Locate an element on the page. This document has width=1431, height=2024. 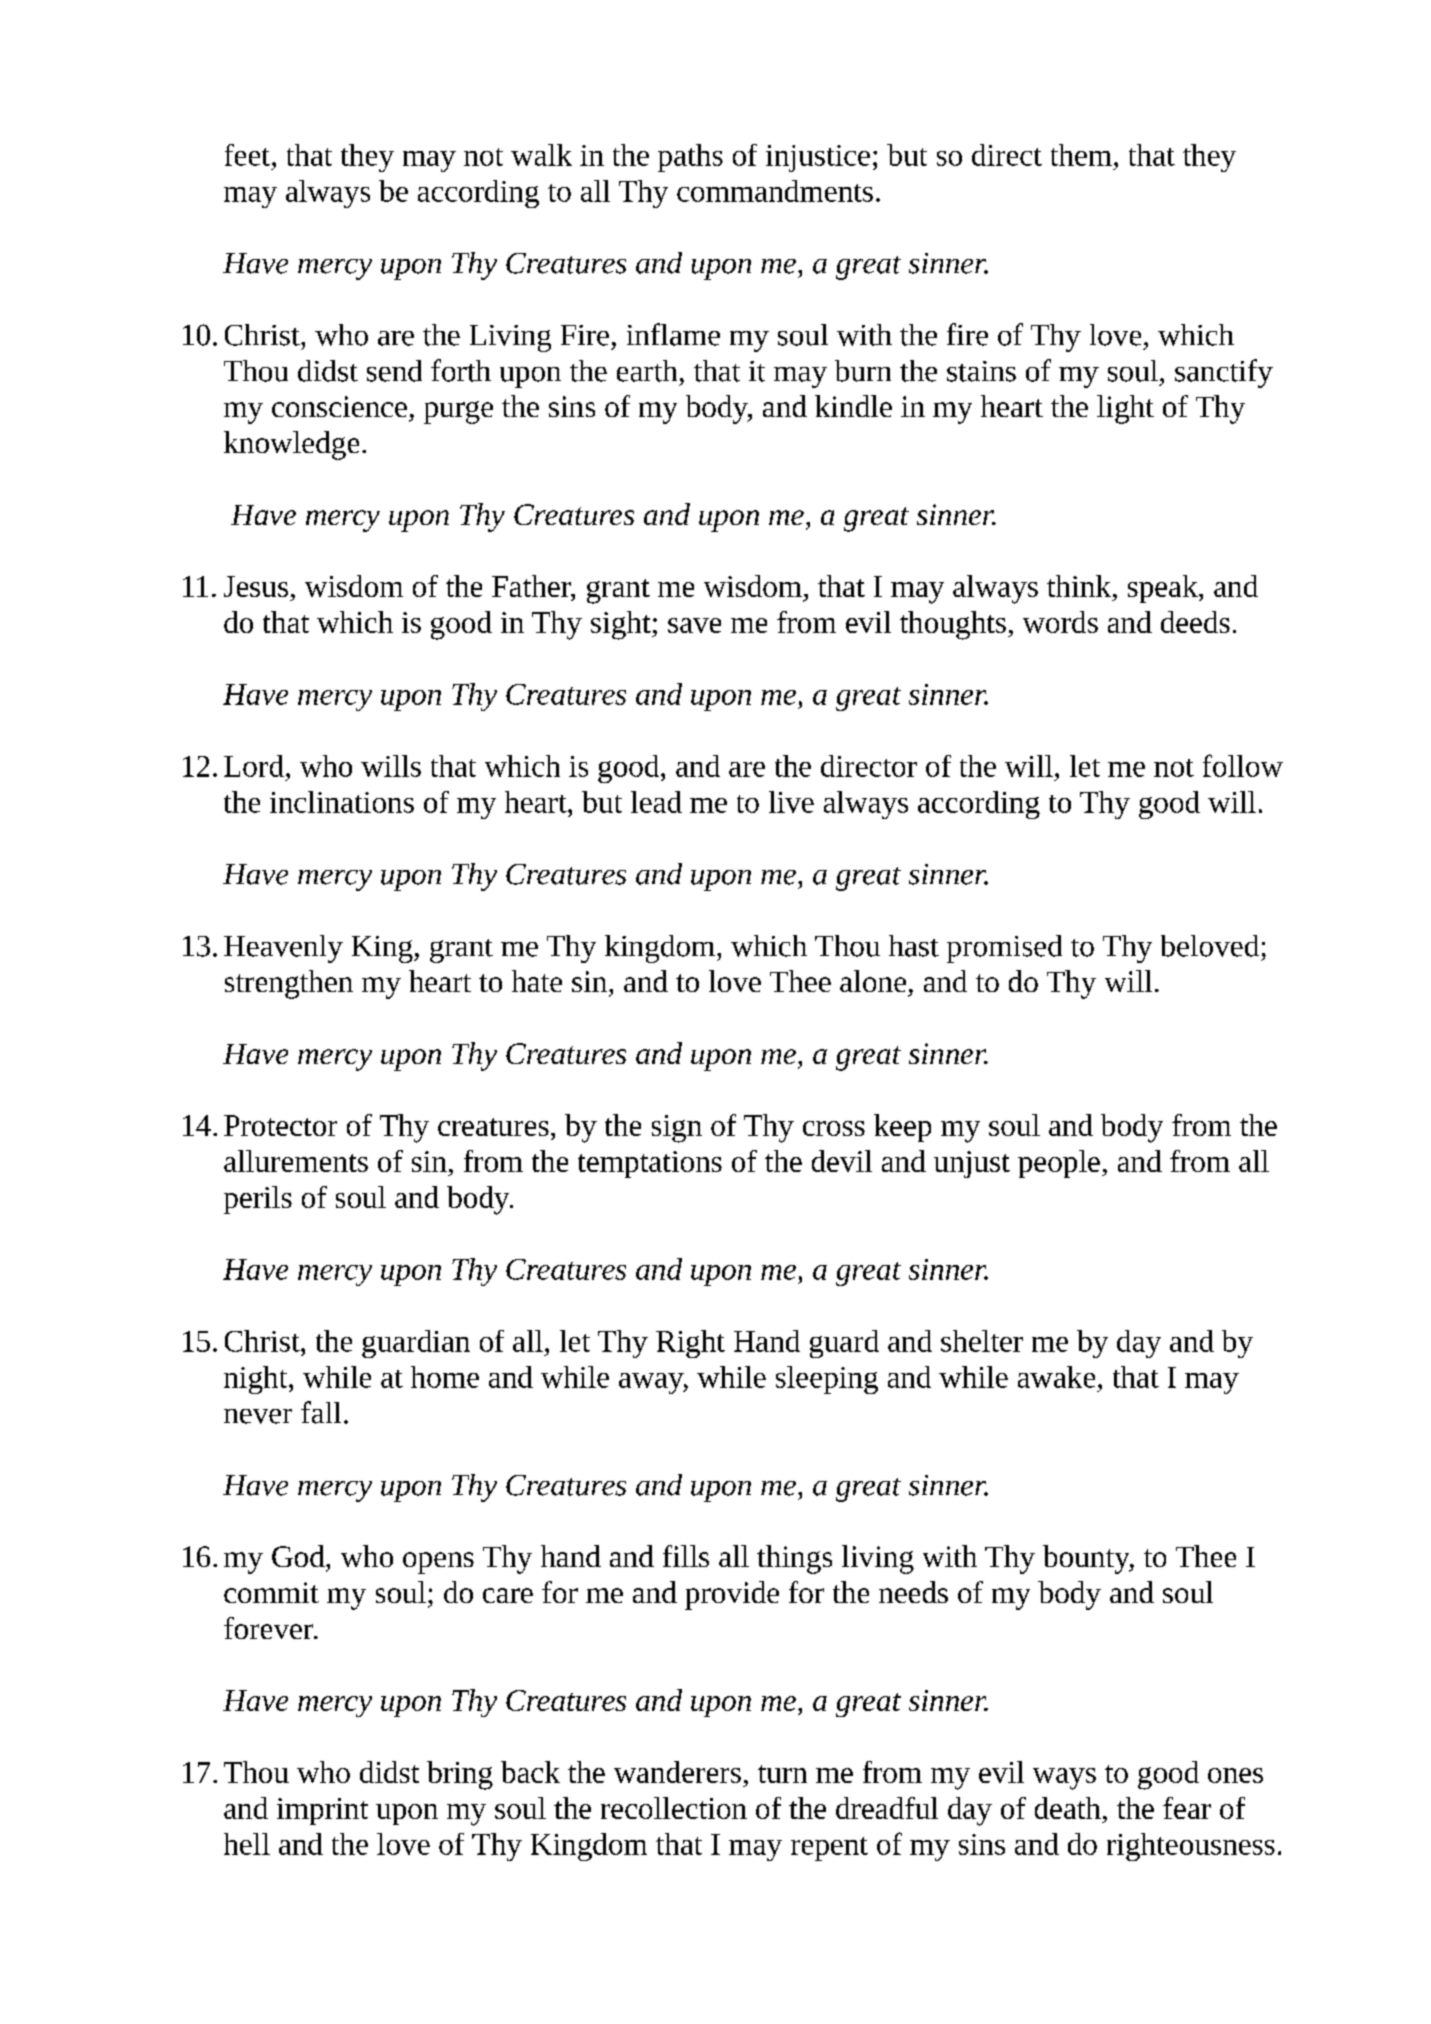
imprint is located at coordinates (322, 1811).
